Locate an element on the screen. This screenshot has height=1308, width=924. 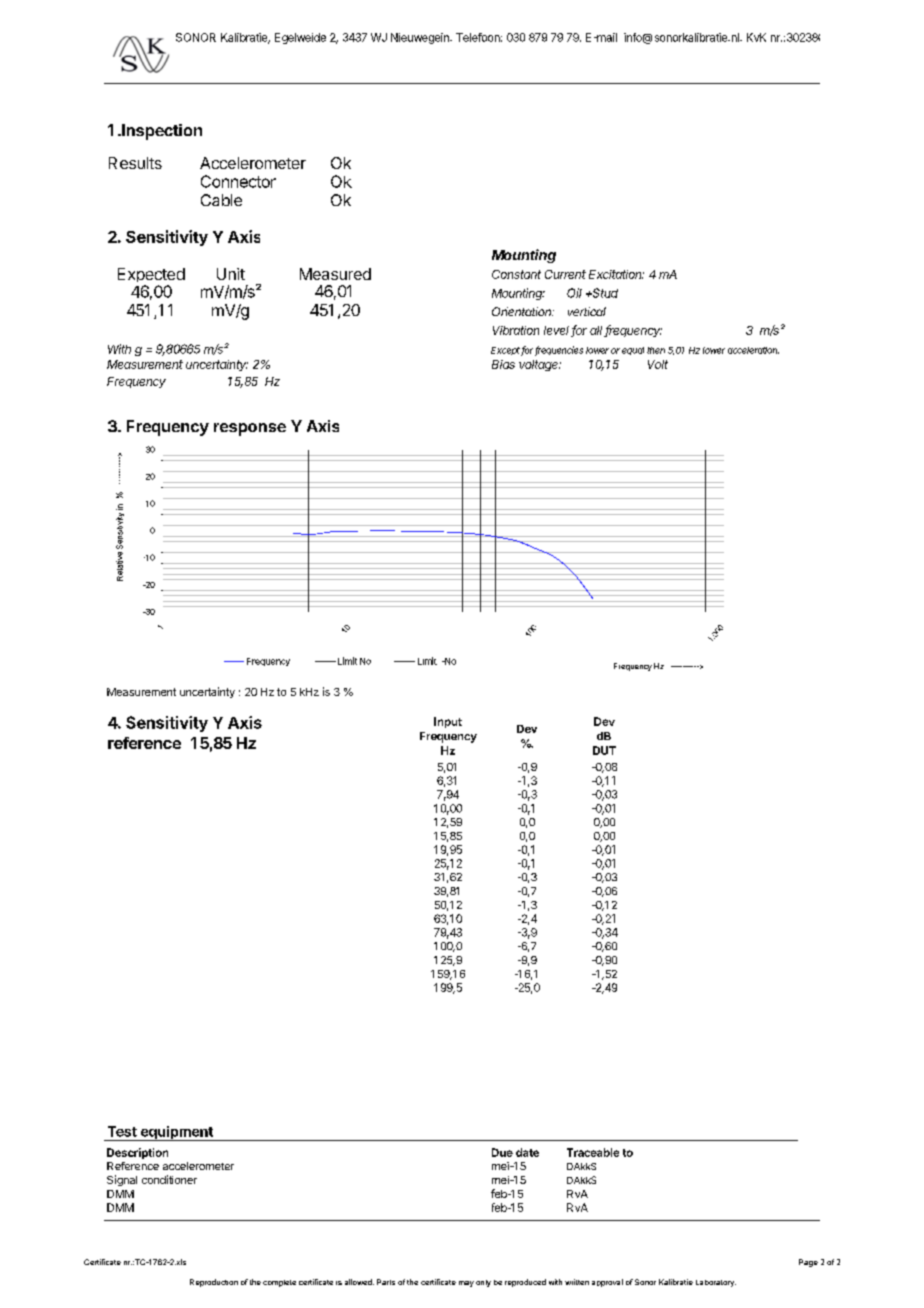
Test is located at coordinates (122, 1131).
